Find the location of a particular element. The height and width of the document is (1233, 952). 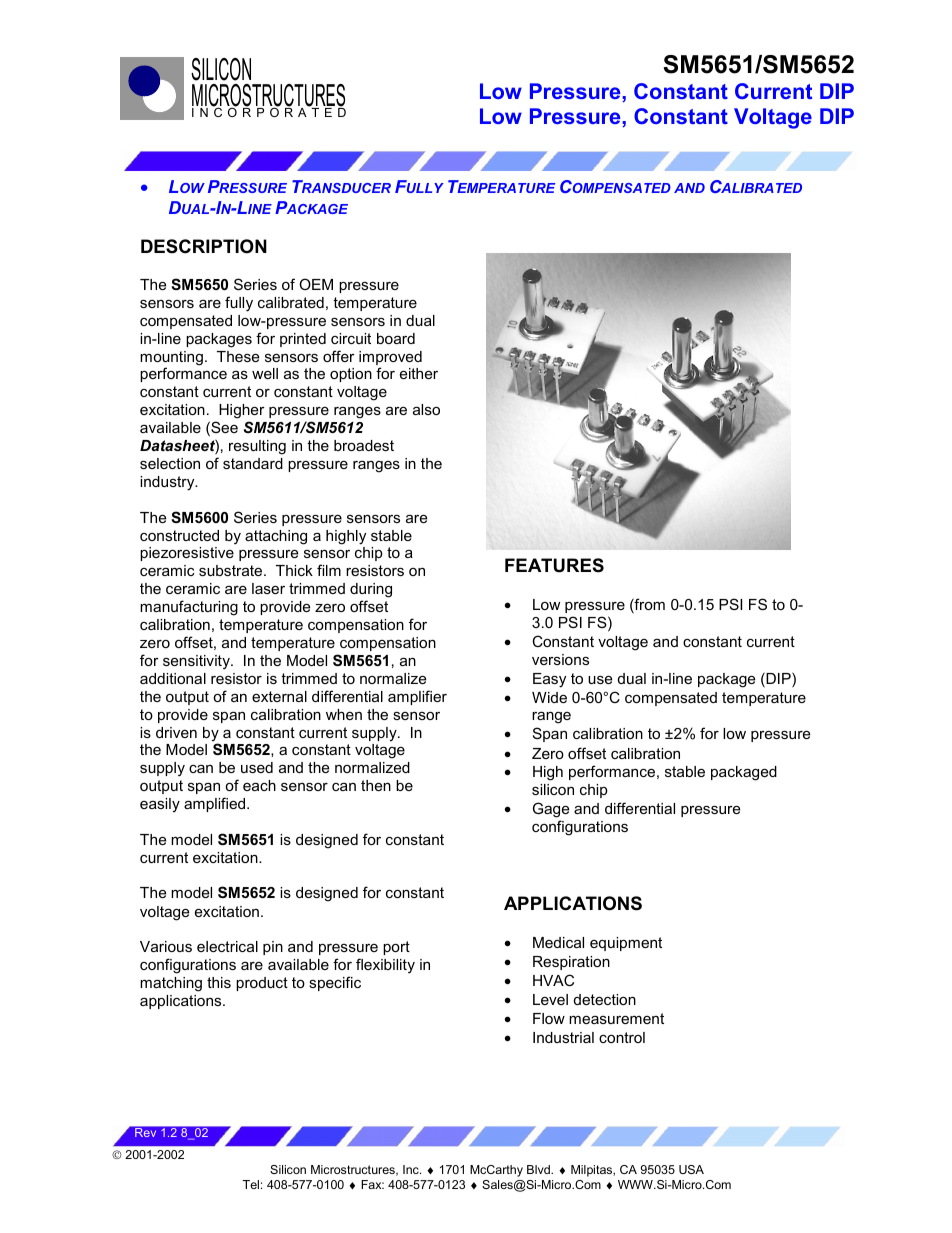

Blvd is located at coordinates (539, 1169).
